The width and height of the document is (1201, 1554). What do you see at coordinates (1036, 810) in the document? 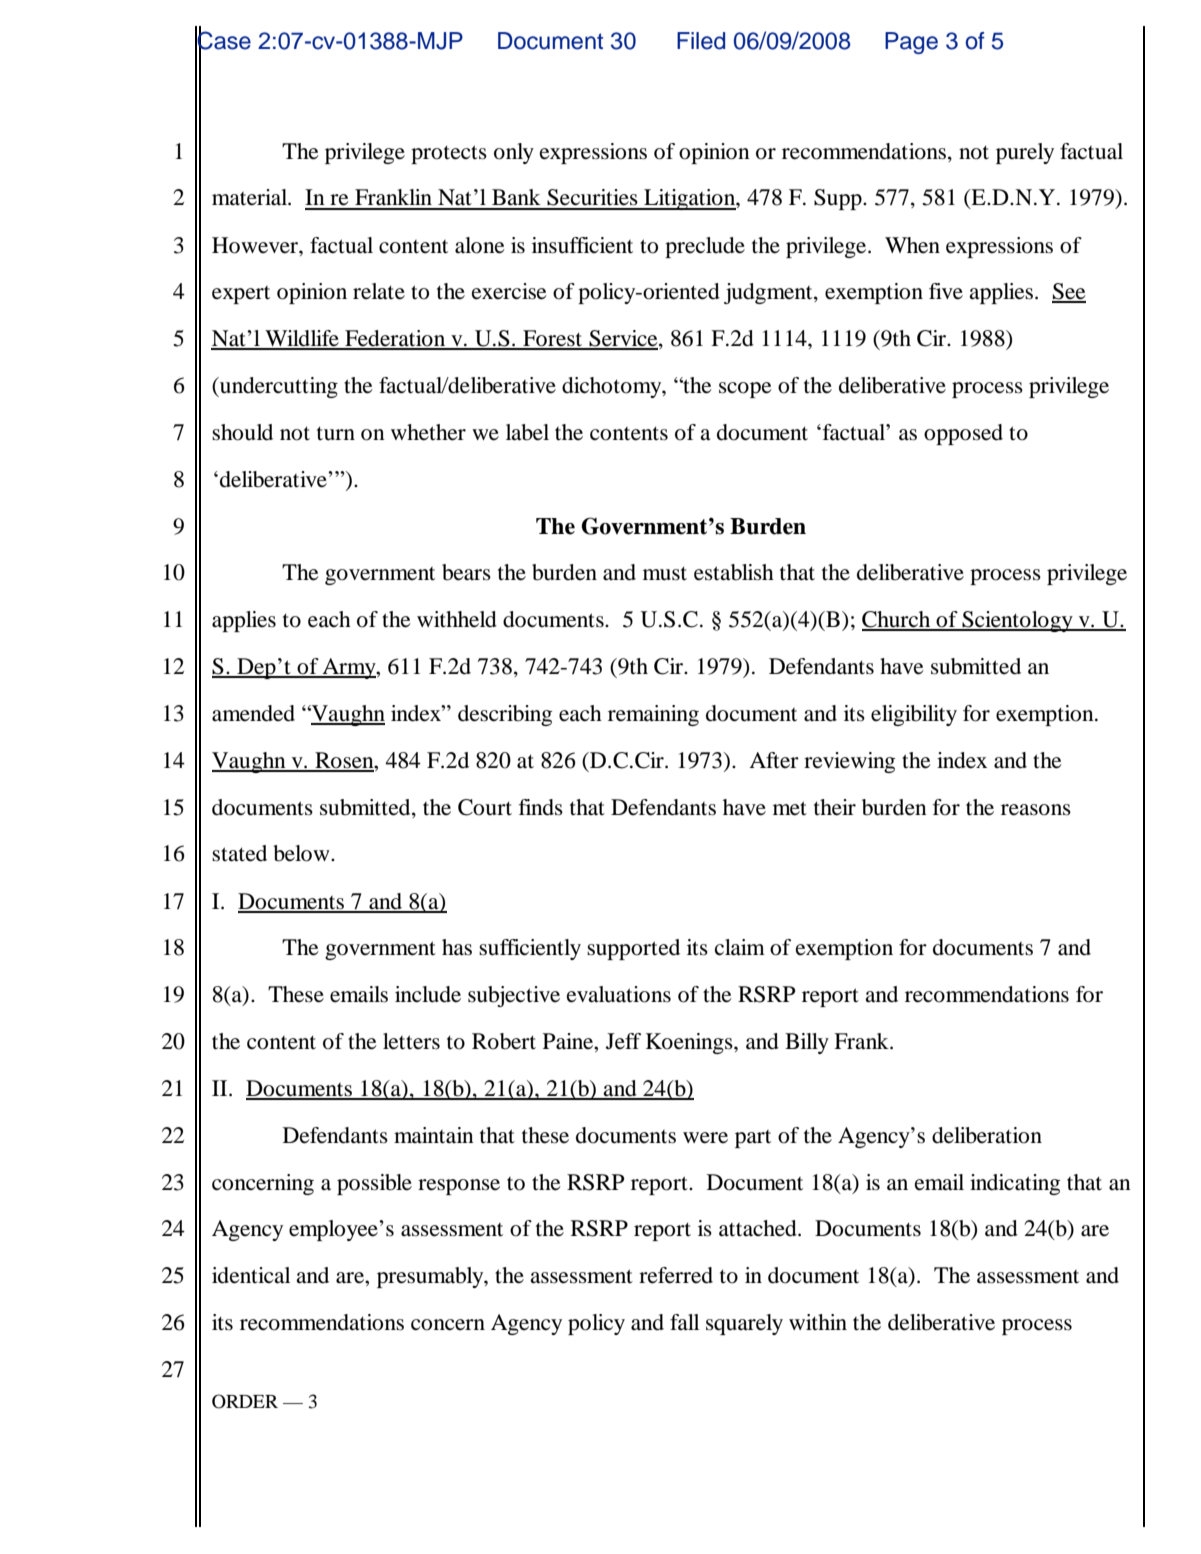
I see `reasons` at bounding box center [1036, 810].
